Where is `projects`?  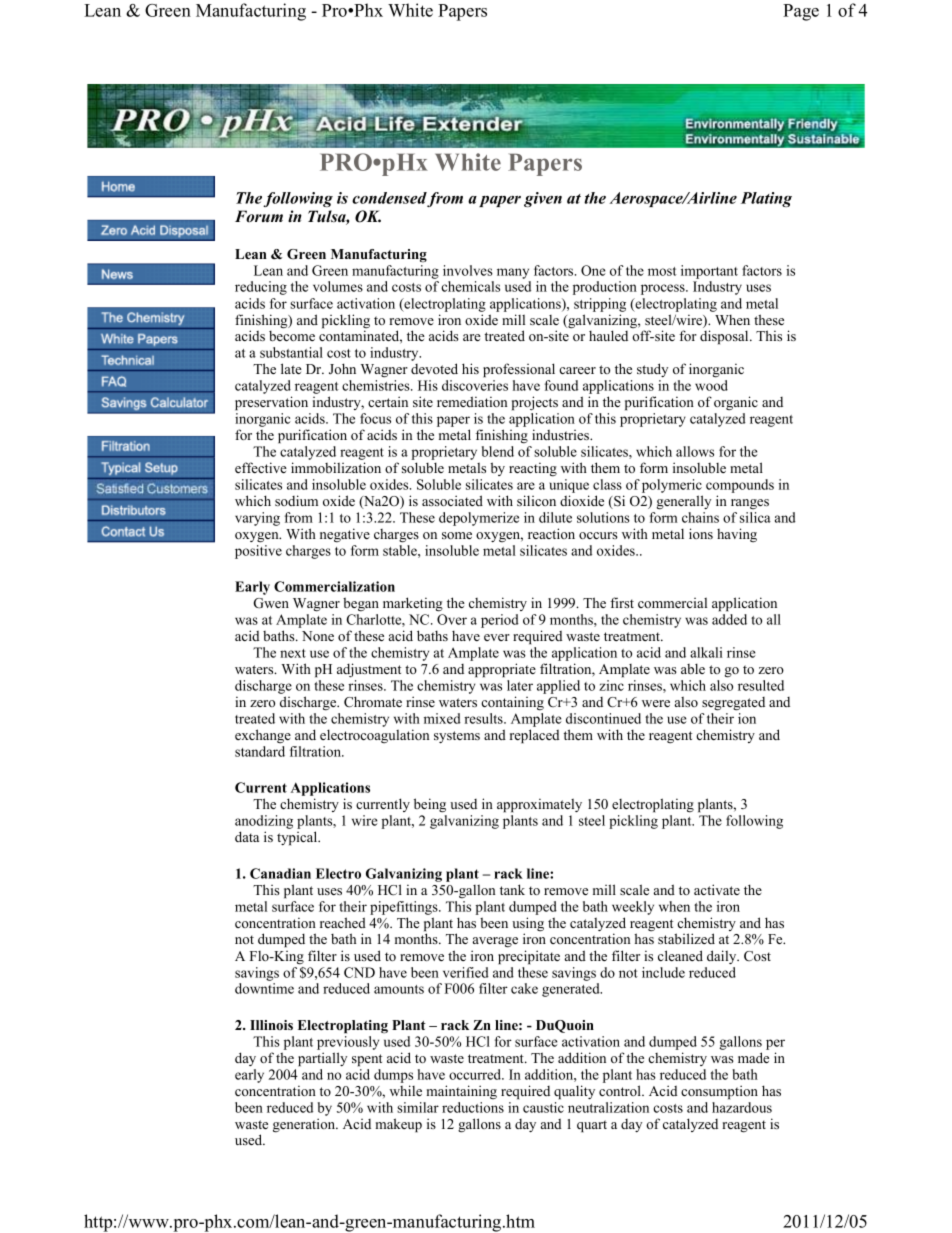
projects is located at coordinates (535, 403).
